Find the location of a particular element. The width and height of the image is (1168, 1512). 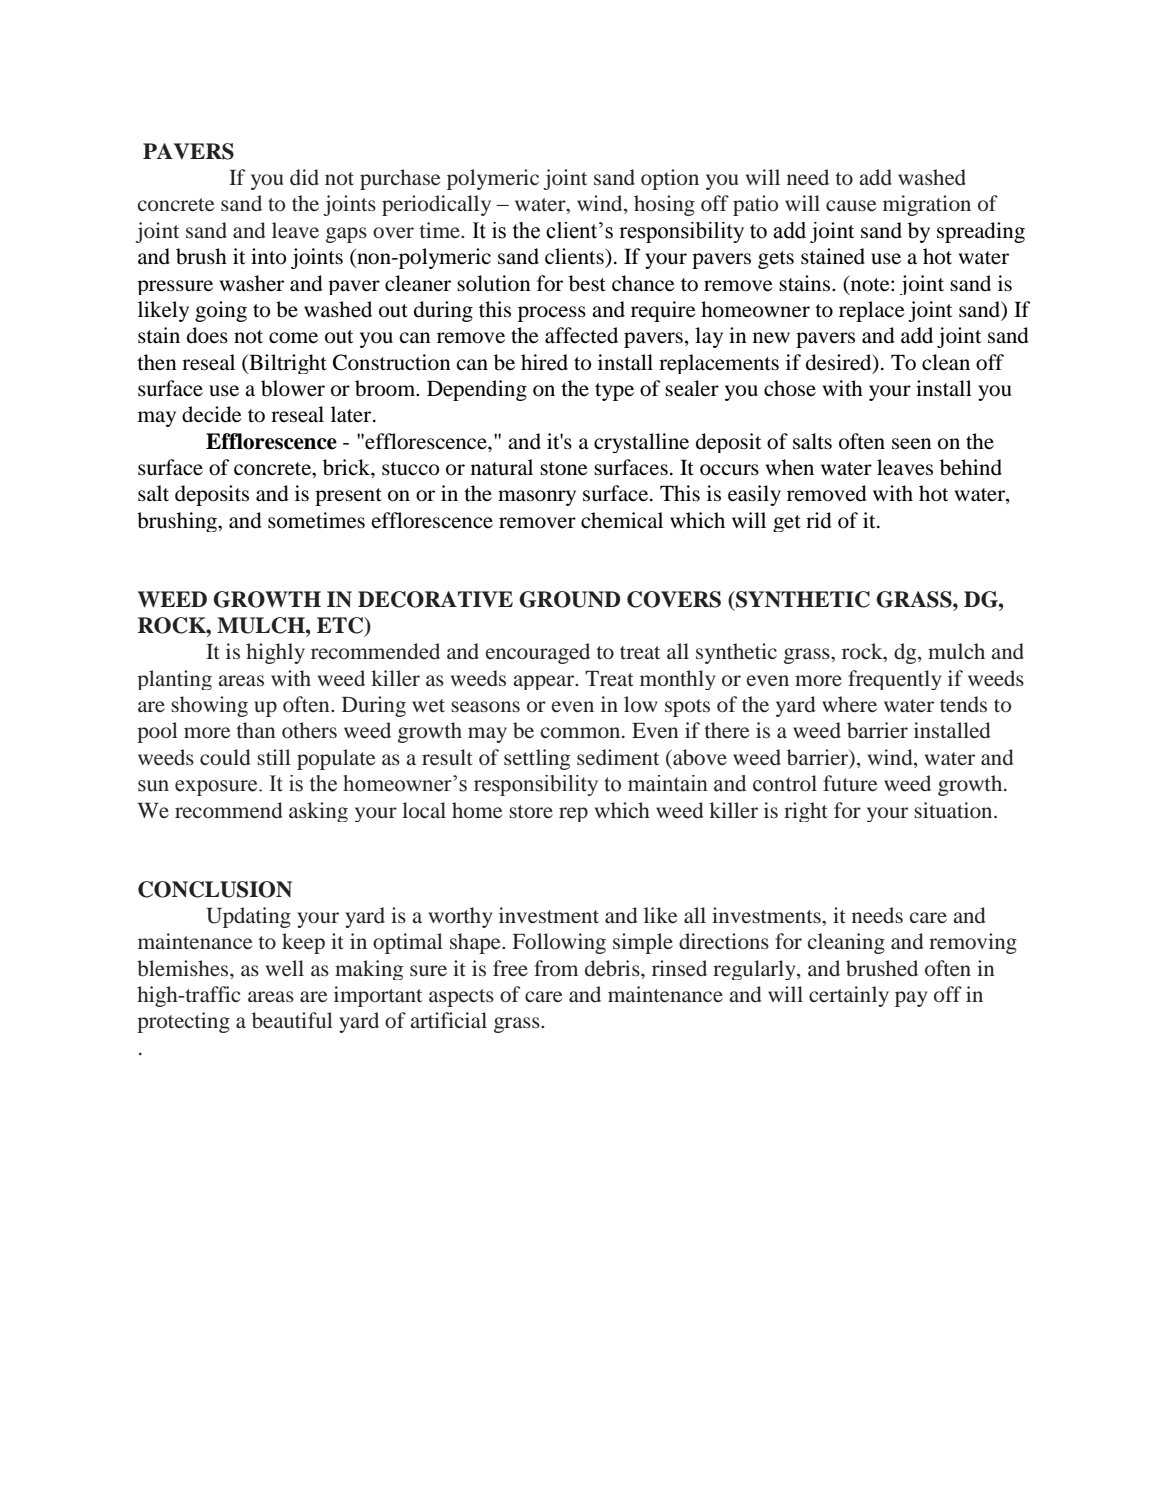

cause is located at coordinates (851, 206).
